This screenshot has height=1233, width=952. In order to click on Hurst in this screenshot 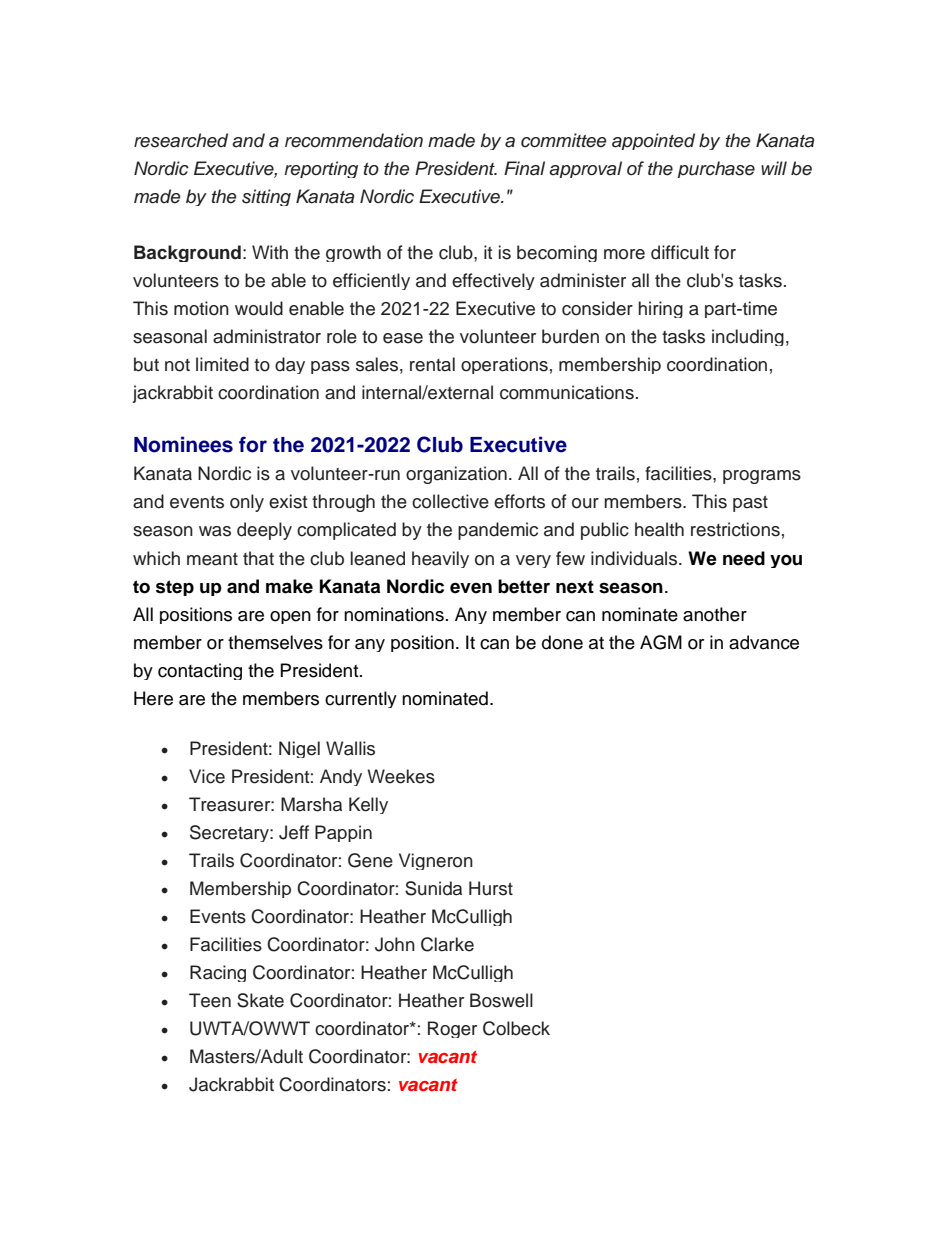, I will do `click(491, 888)`.
